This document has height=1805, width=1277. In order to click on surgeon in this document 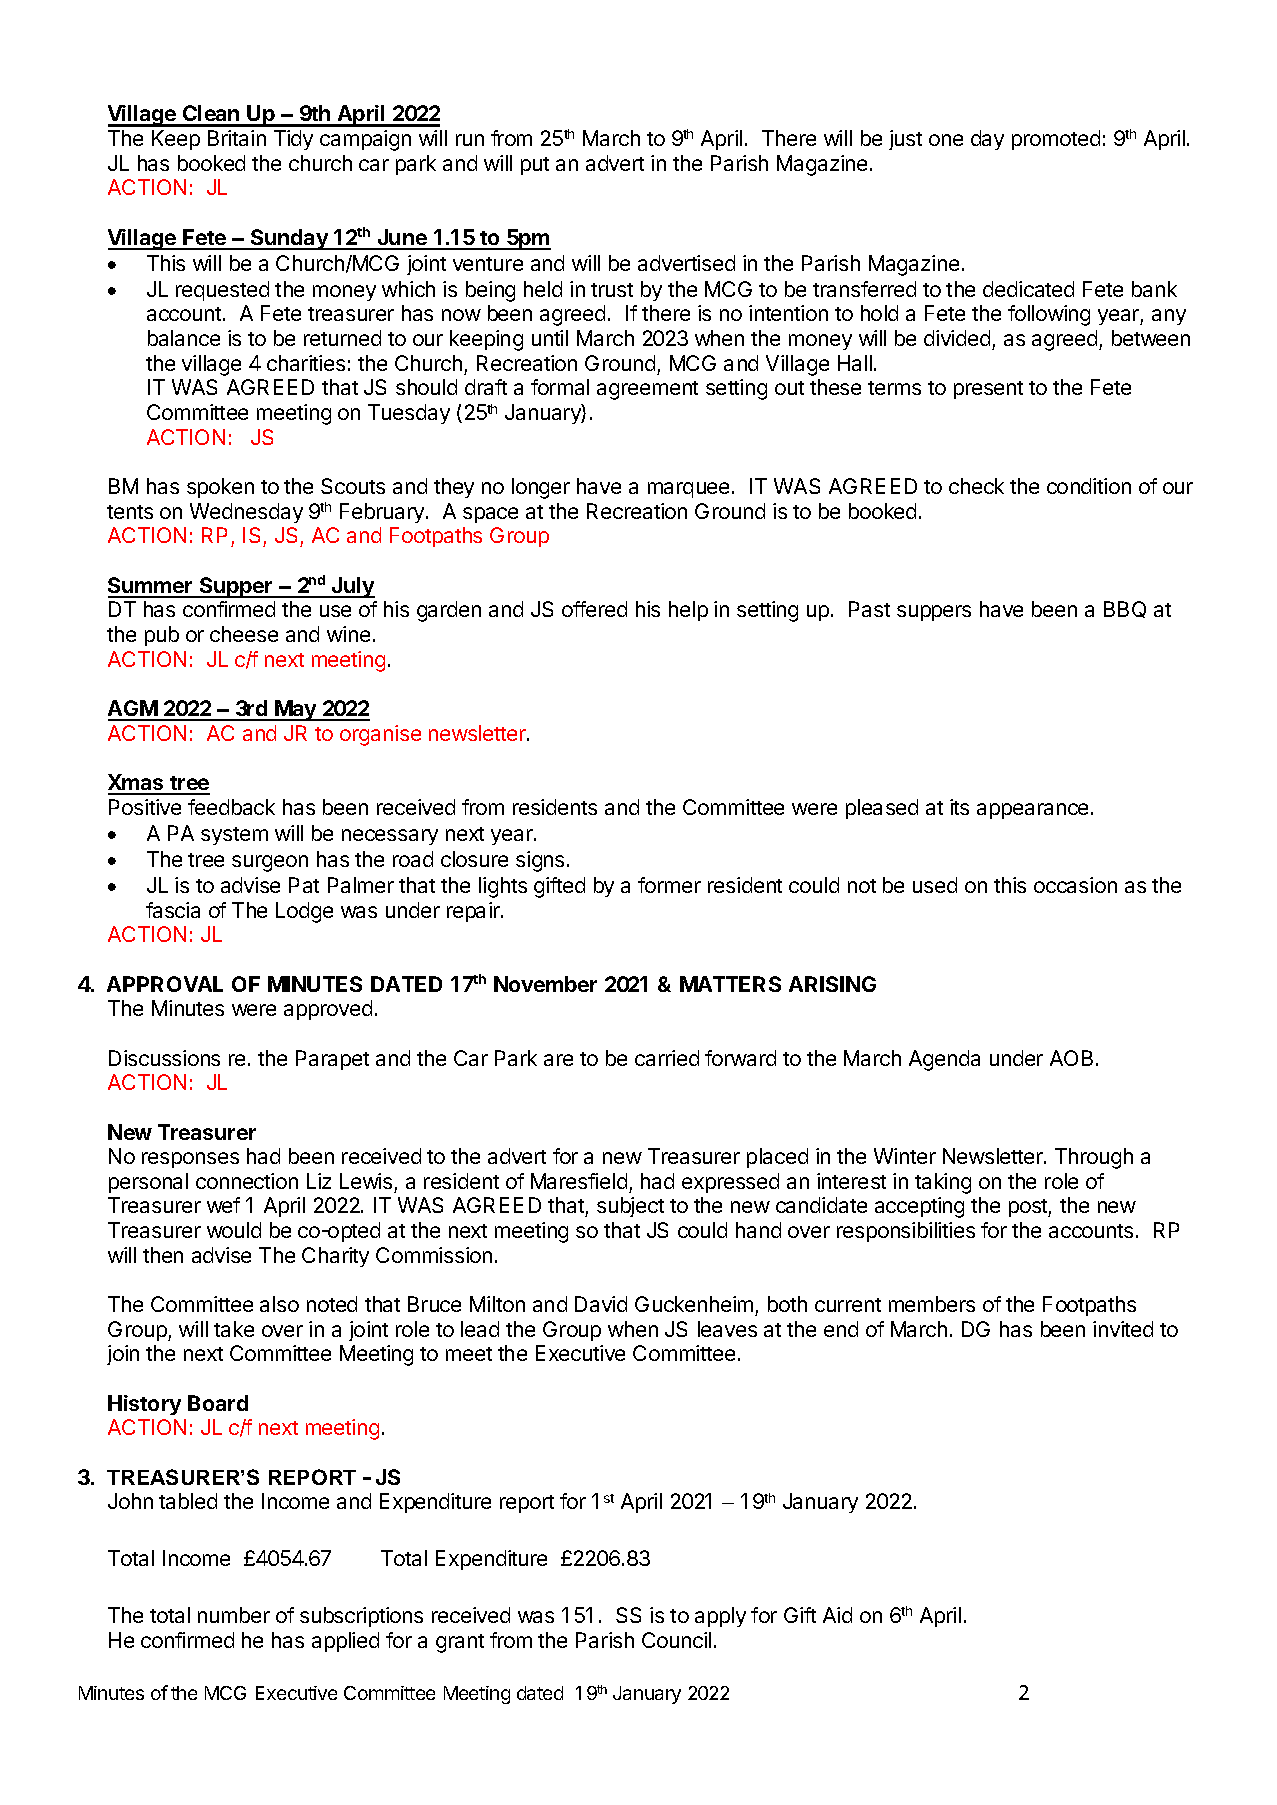, I will do `click(270, 863)`.
